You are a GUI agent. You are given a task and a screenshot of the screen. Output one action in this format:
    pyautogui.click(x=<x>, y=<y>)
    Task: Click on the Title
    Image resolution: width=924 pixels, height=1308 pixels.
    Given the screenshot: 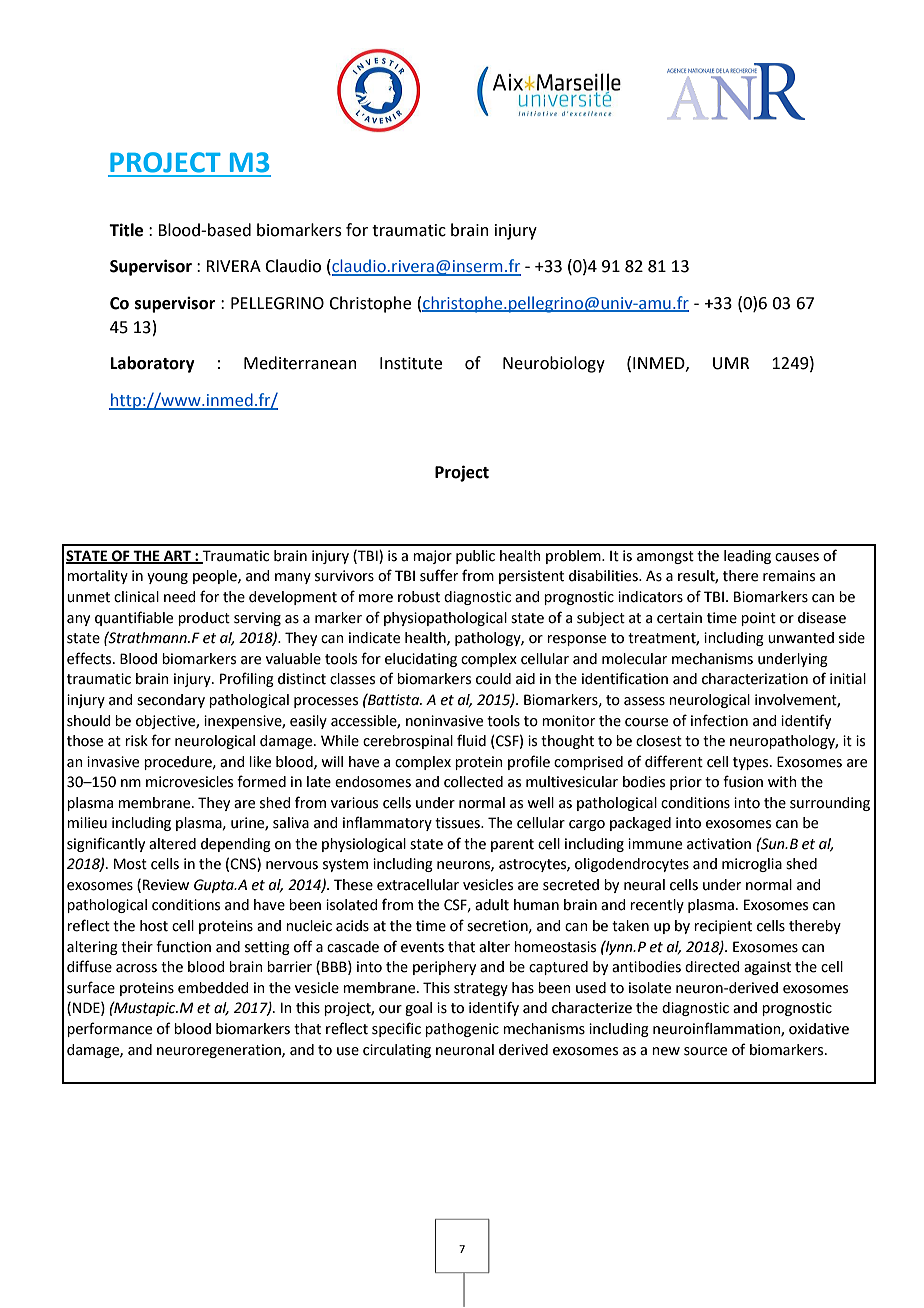 What is the action you would take?
    pyautogui.click(x=126, y=230)
